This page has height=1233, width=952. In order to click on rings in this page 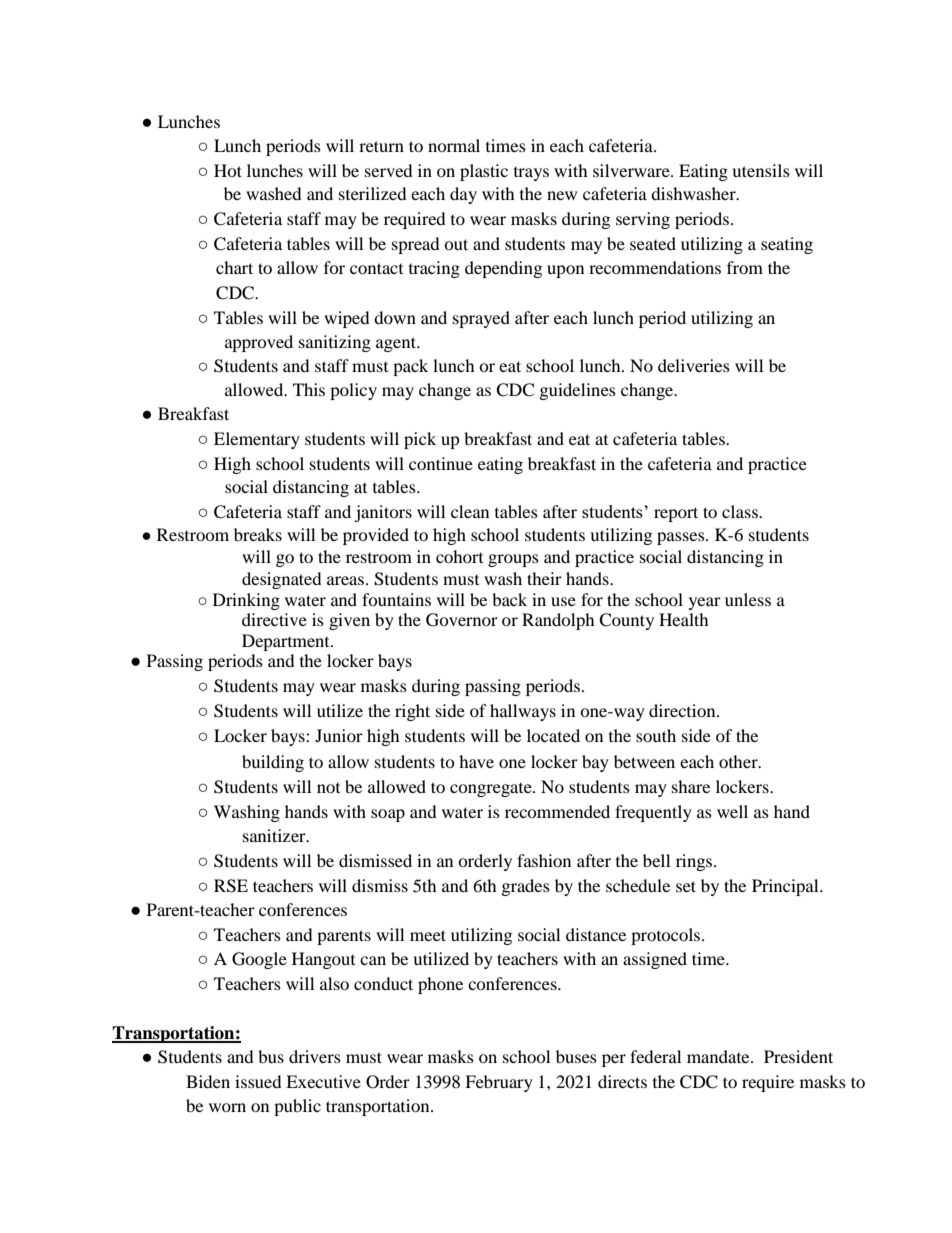, I will do `click(695, 862)`.
